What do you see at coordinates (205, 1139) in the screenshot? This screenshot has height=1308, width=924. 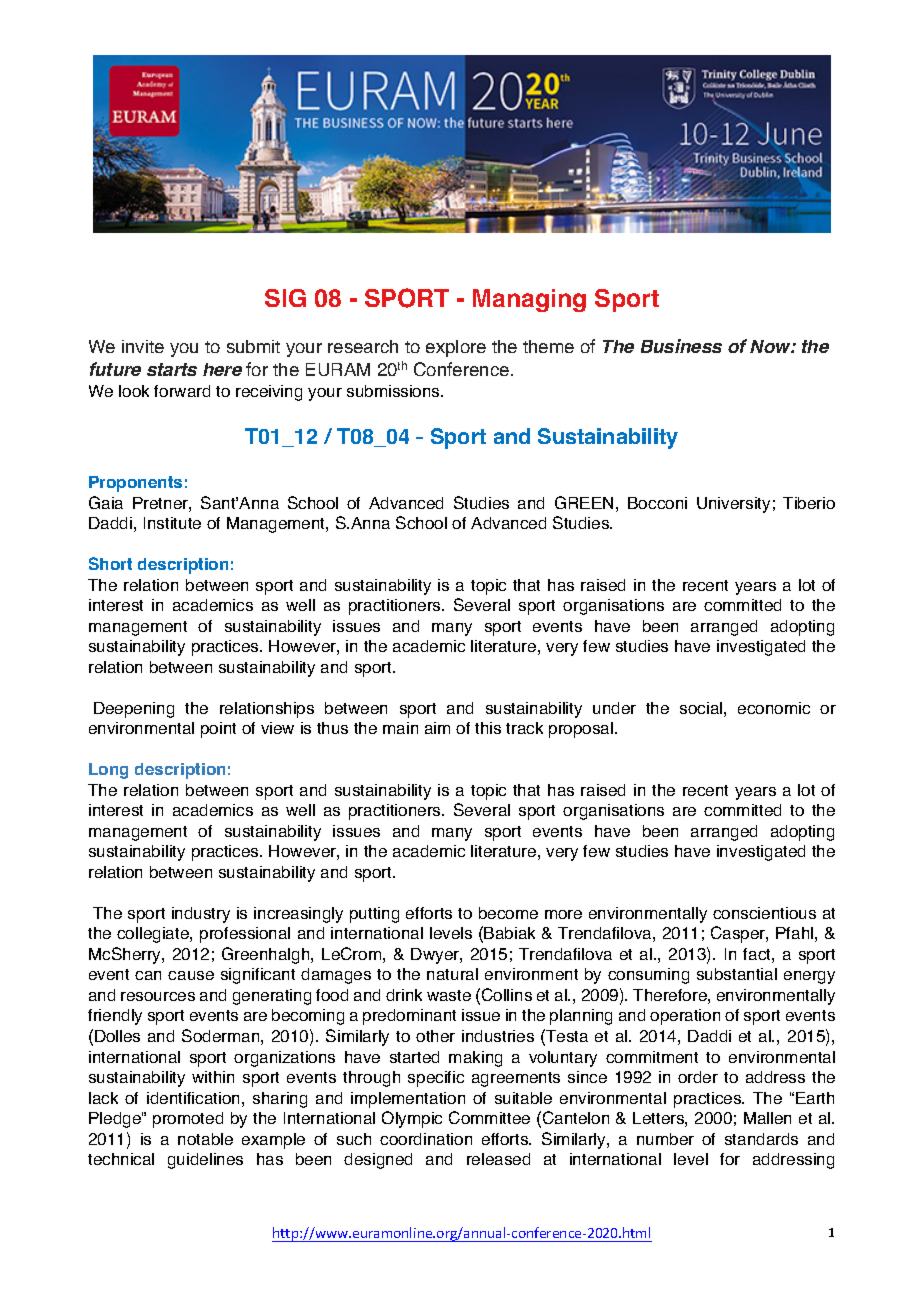 I see `notable` at bounding box center [205, 1139].
